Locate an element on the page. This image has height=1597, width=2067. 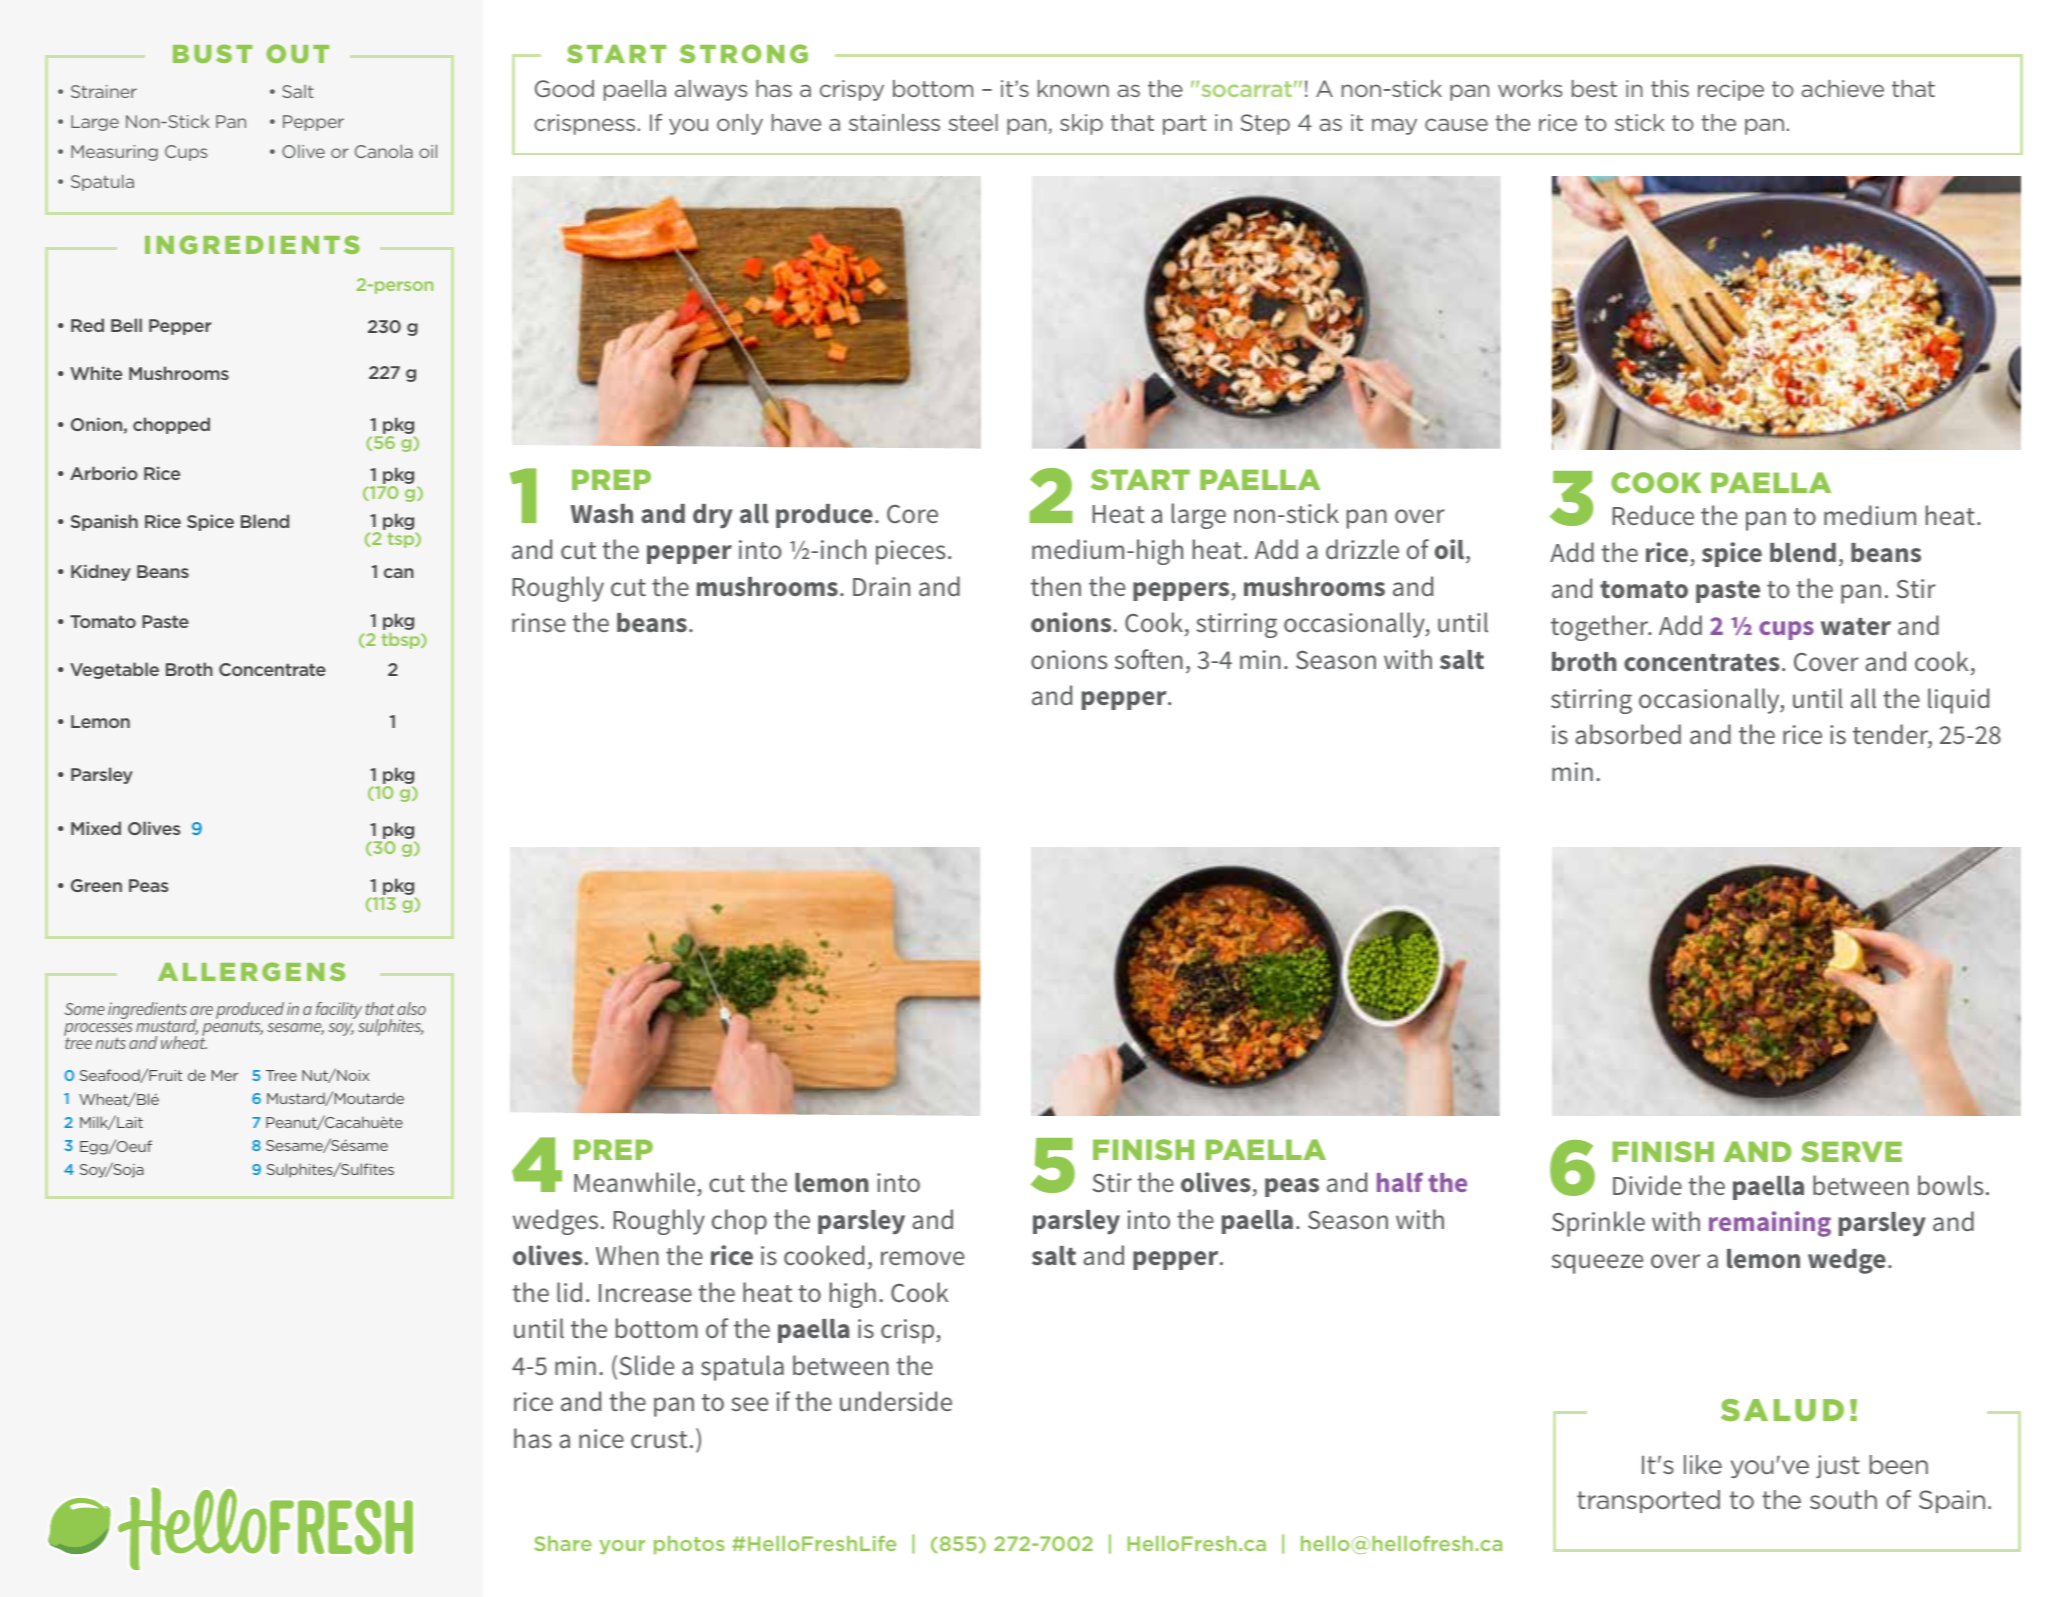
underside is located at coordinates (896, 1401).
